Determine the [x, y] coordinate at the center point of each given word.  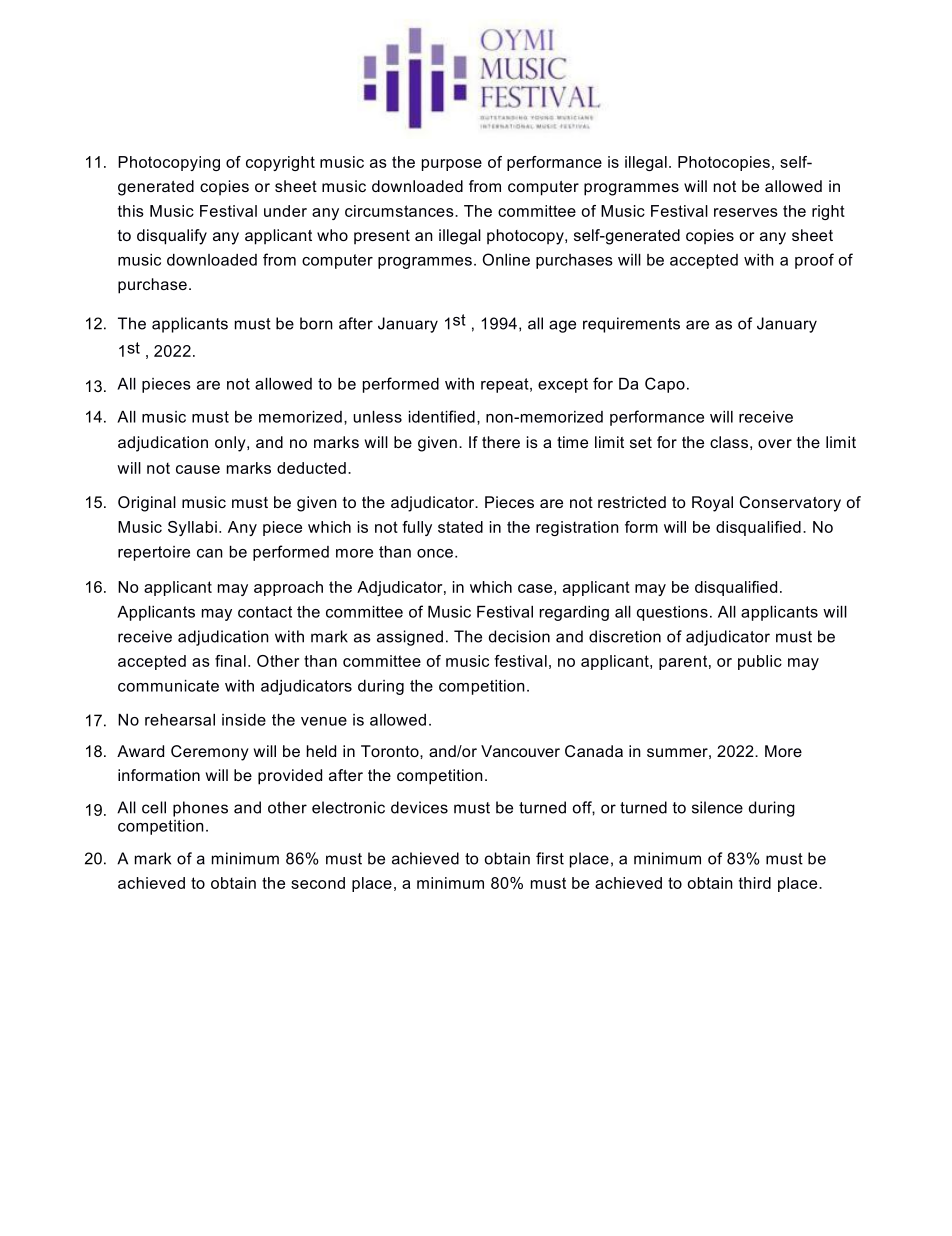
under [285, 211]
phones [200, 809]
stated [460, 527]
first [550, 858]
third [755, 883]
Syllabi [192, 528]
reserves [746, 212]
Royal [712, 504]
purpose [452, 165]
